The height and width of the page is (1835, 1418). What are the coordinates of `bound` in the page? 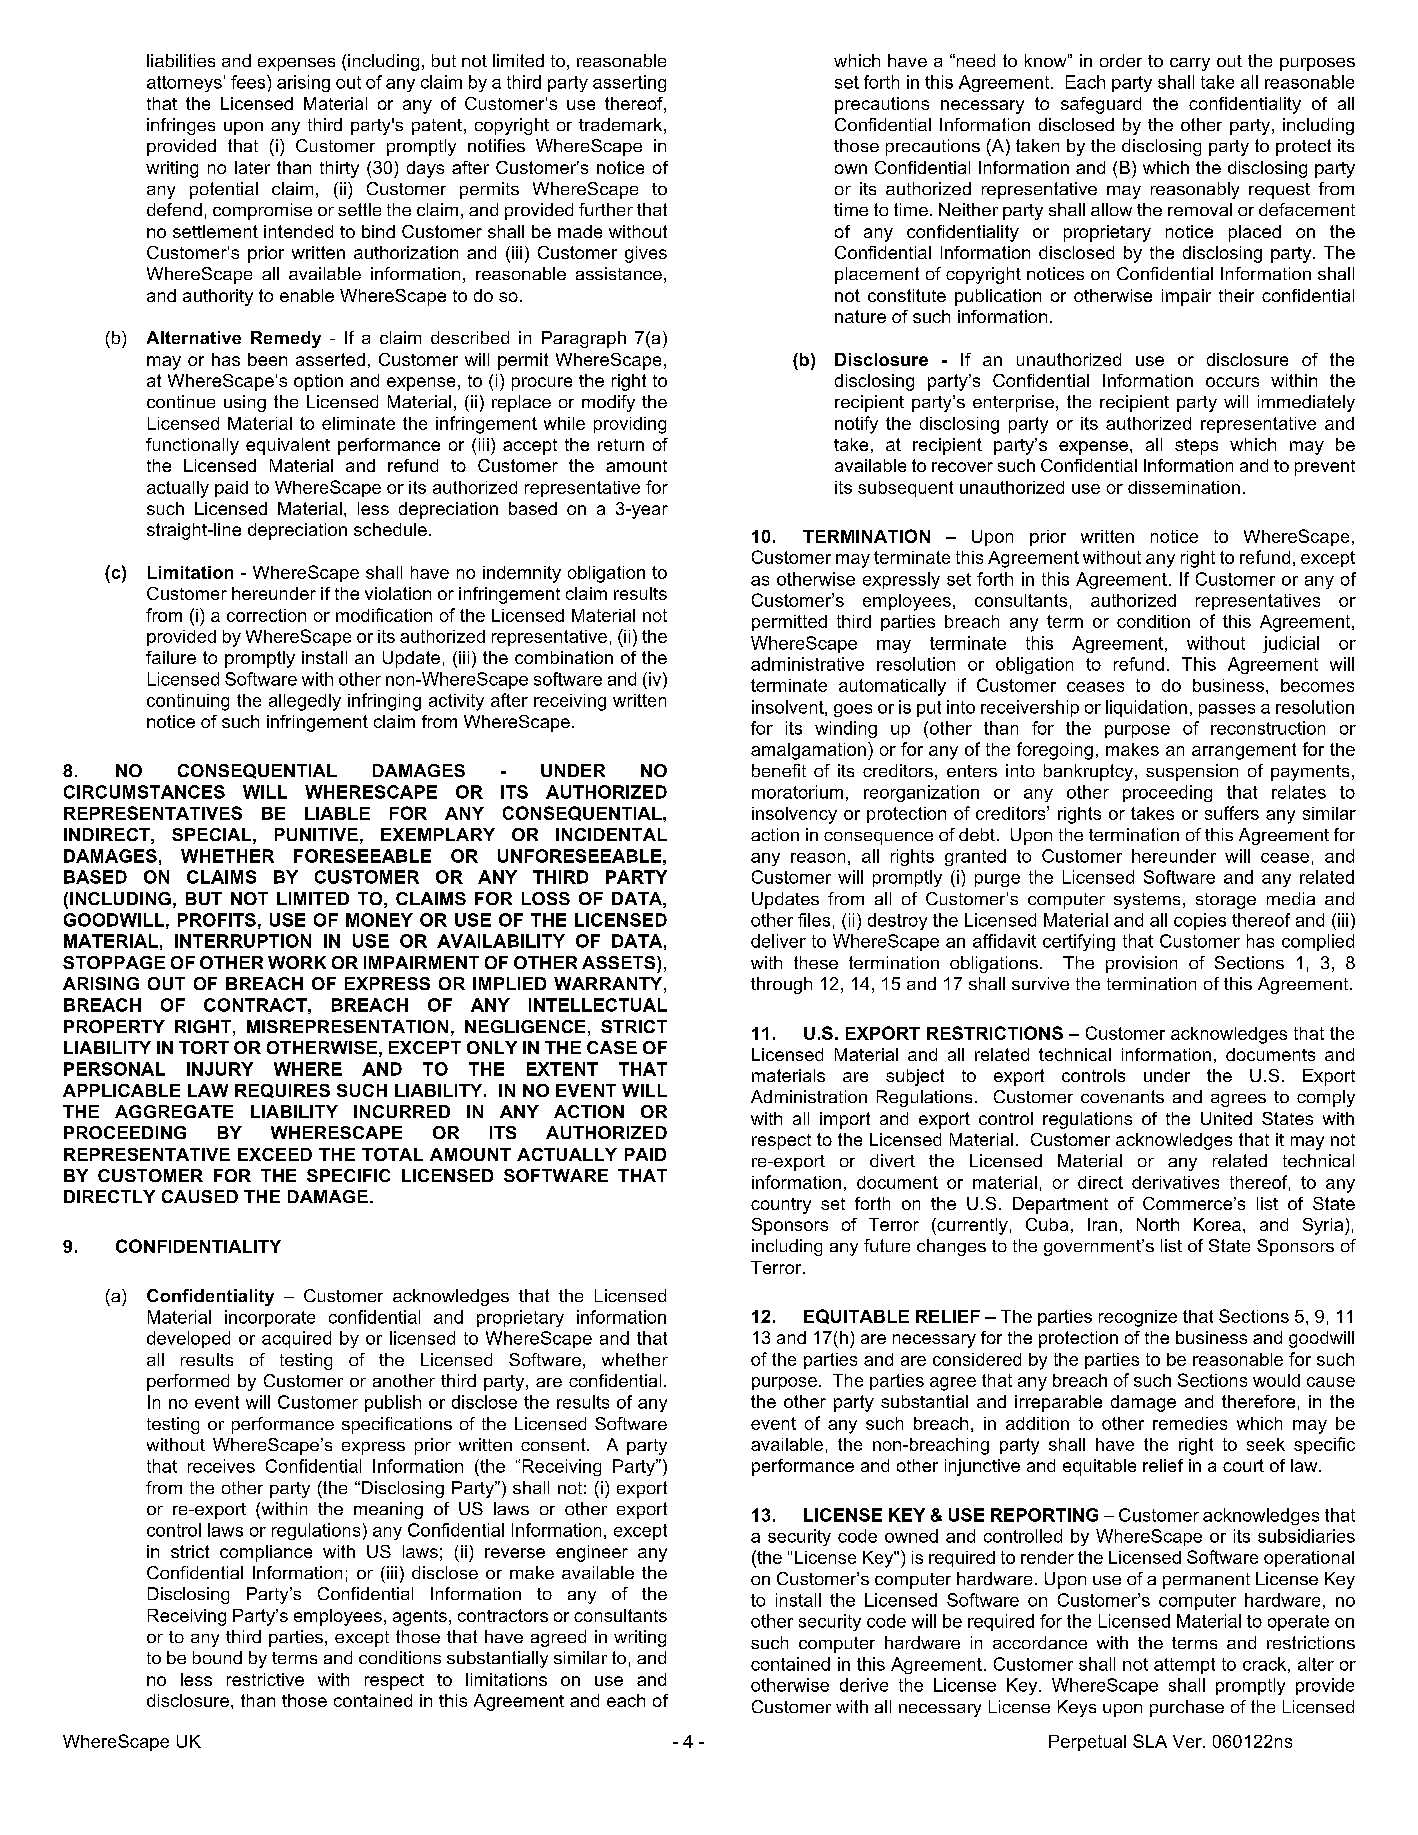 It's located at (217, 1657).
